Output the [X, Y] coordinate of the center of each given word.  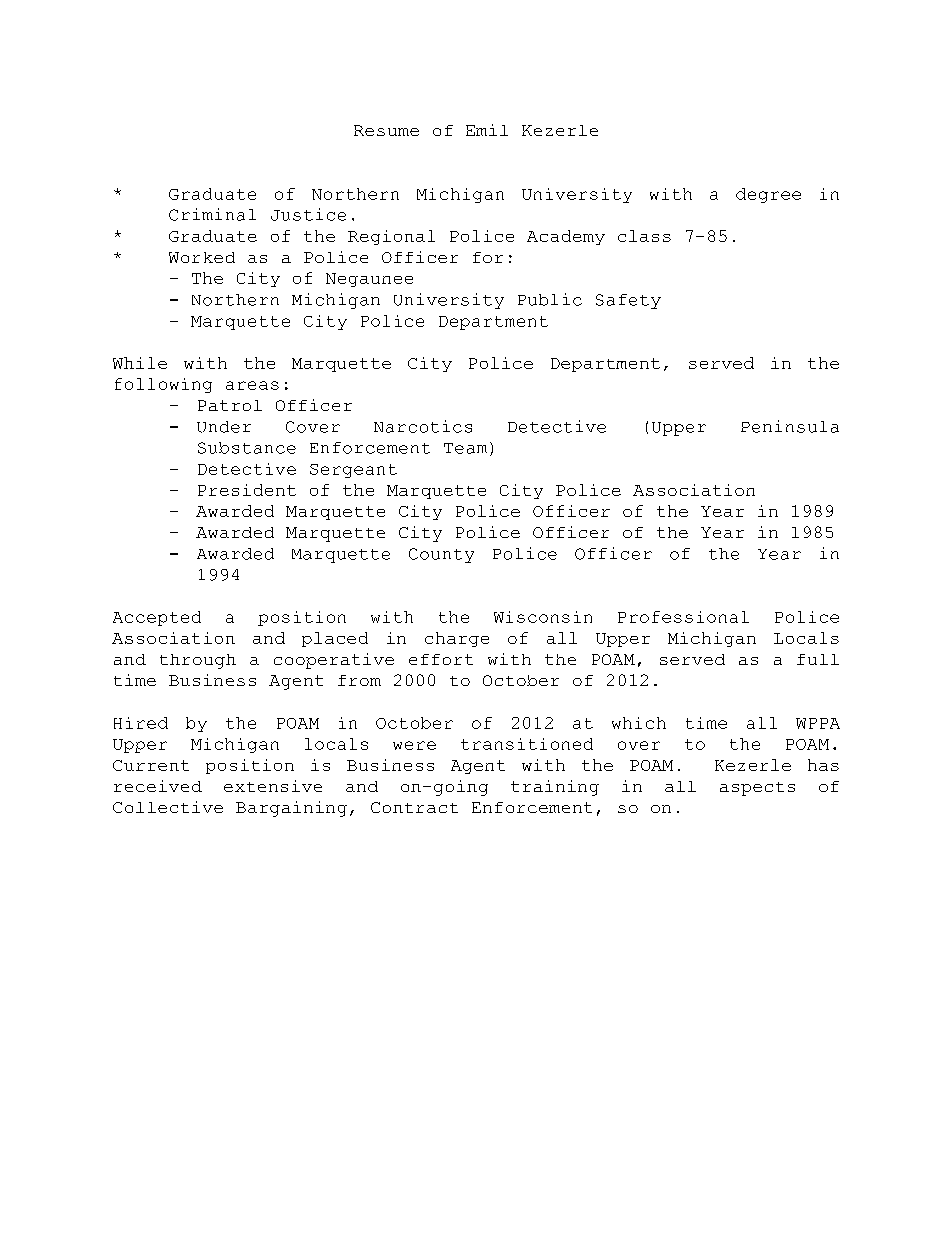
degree [768, 195]
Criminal [212, 214]
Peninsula [790, 426]
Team [465, 448]
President [247, 490]
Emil [487, 130]
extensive [273, 786]
